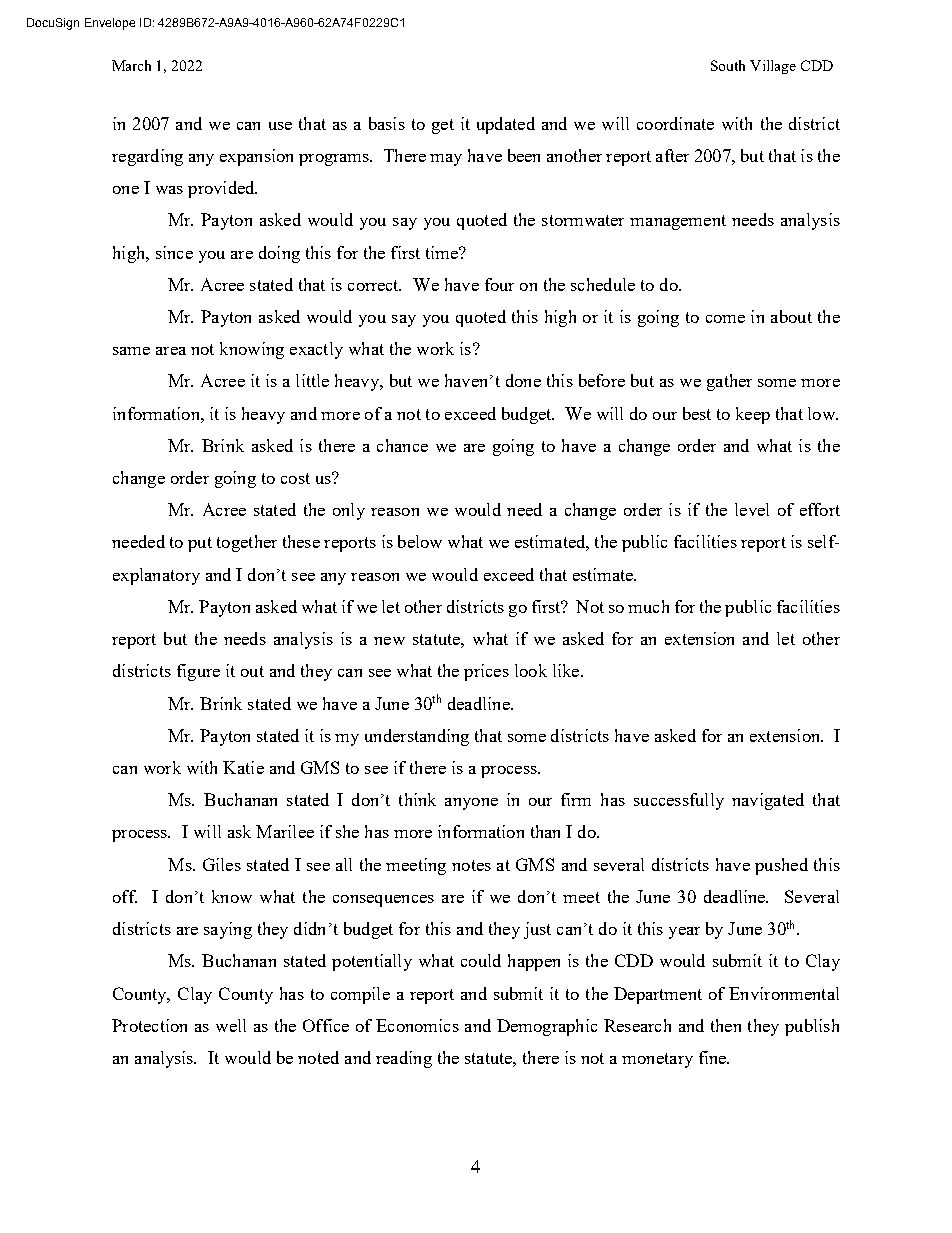  I want to click on Economics, so click(417, 1025).
